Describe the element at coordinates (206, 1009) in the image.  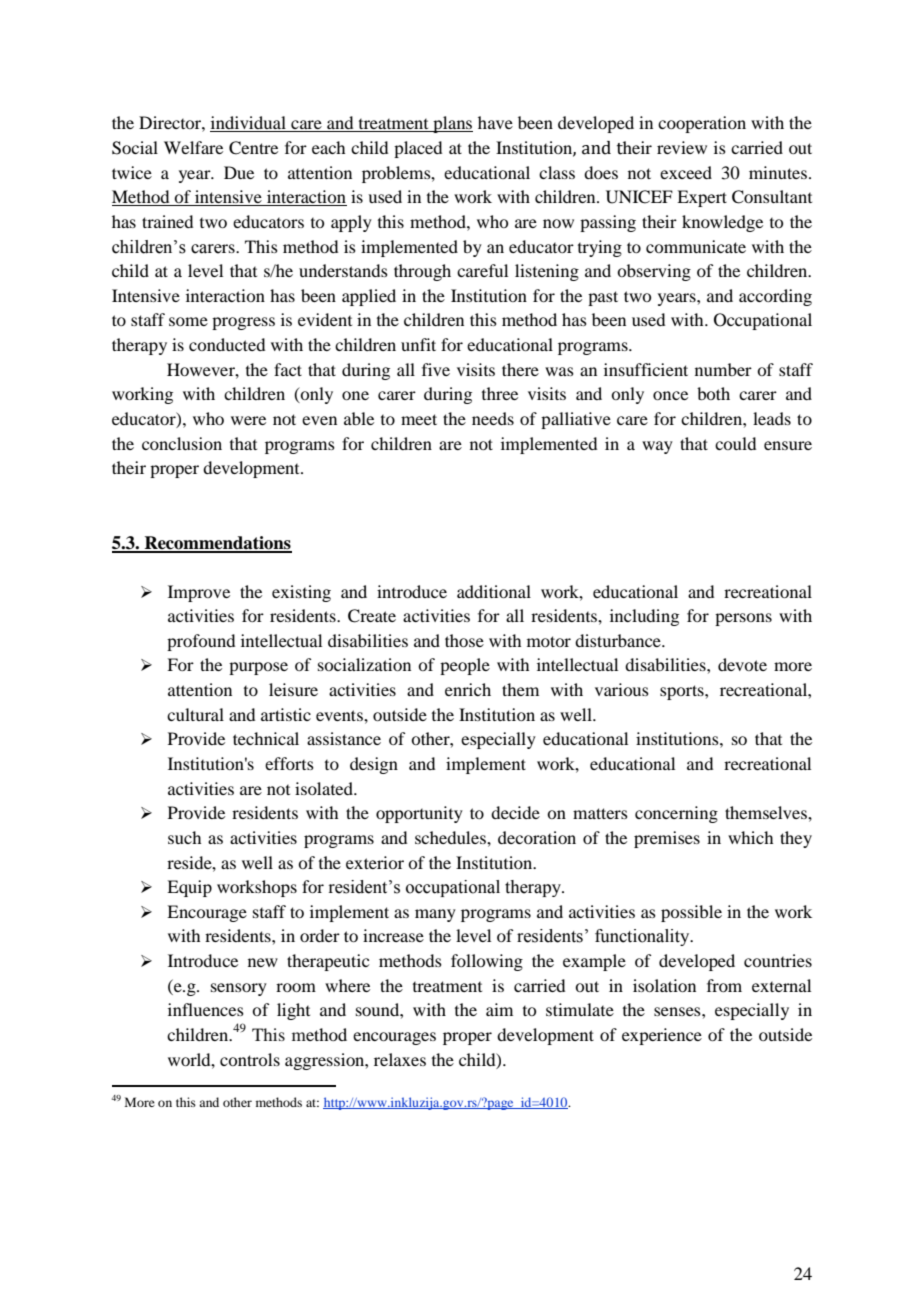
I see `influences` at that location.
